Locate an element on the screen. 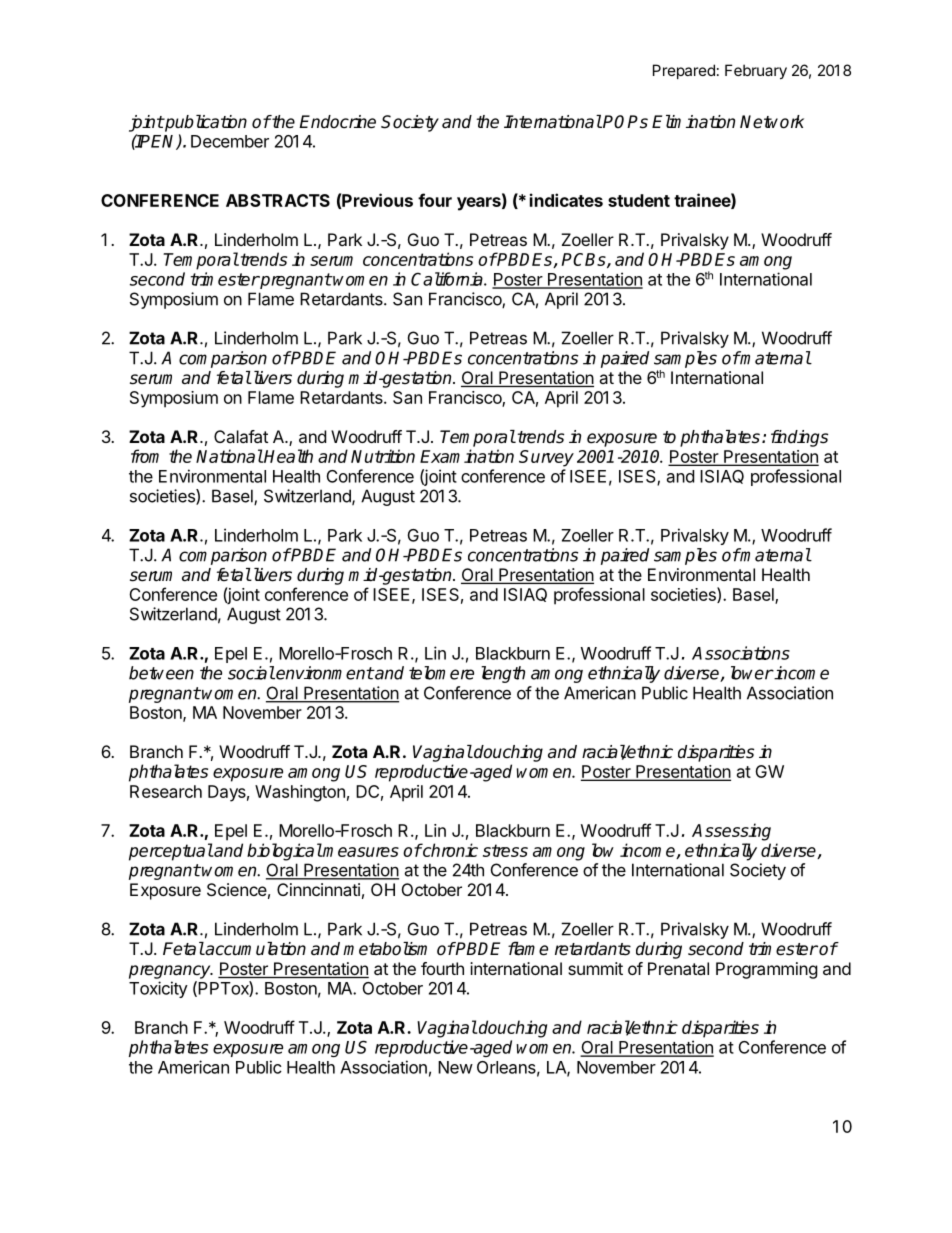 The image size is (952, 1233). Examination is located at coordinates (467, 456).
